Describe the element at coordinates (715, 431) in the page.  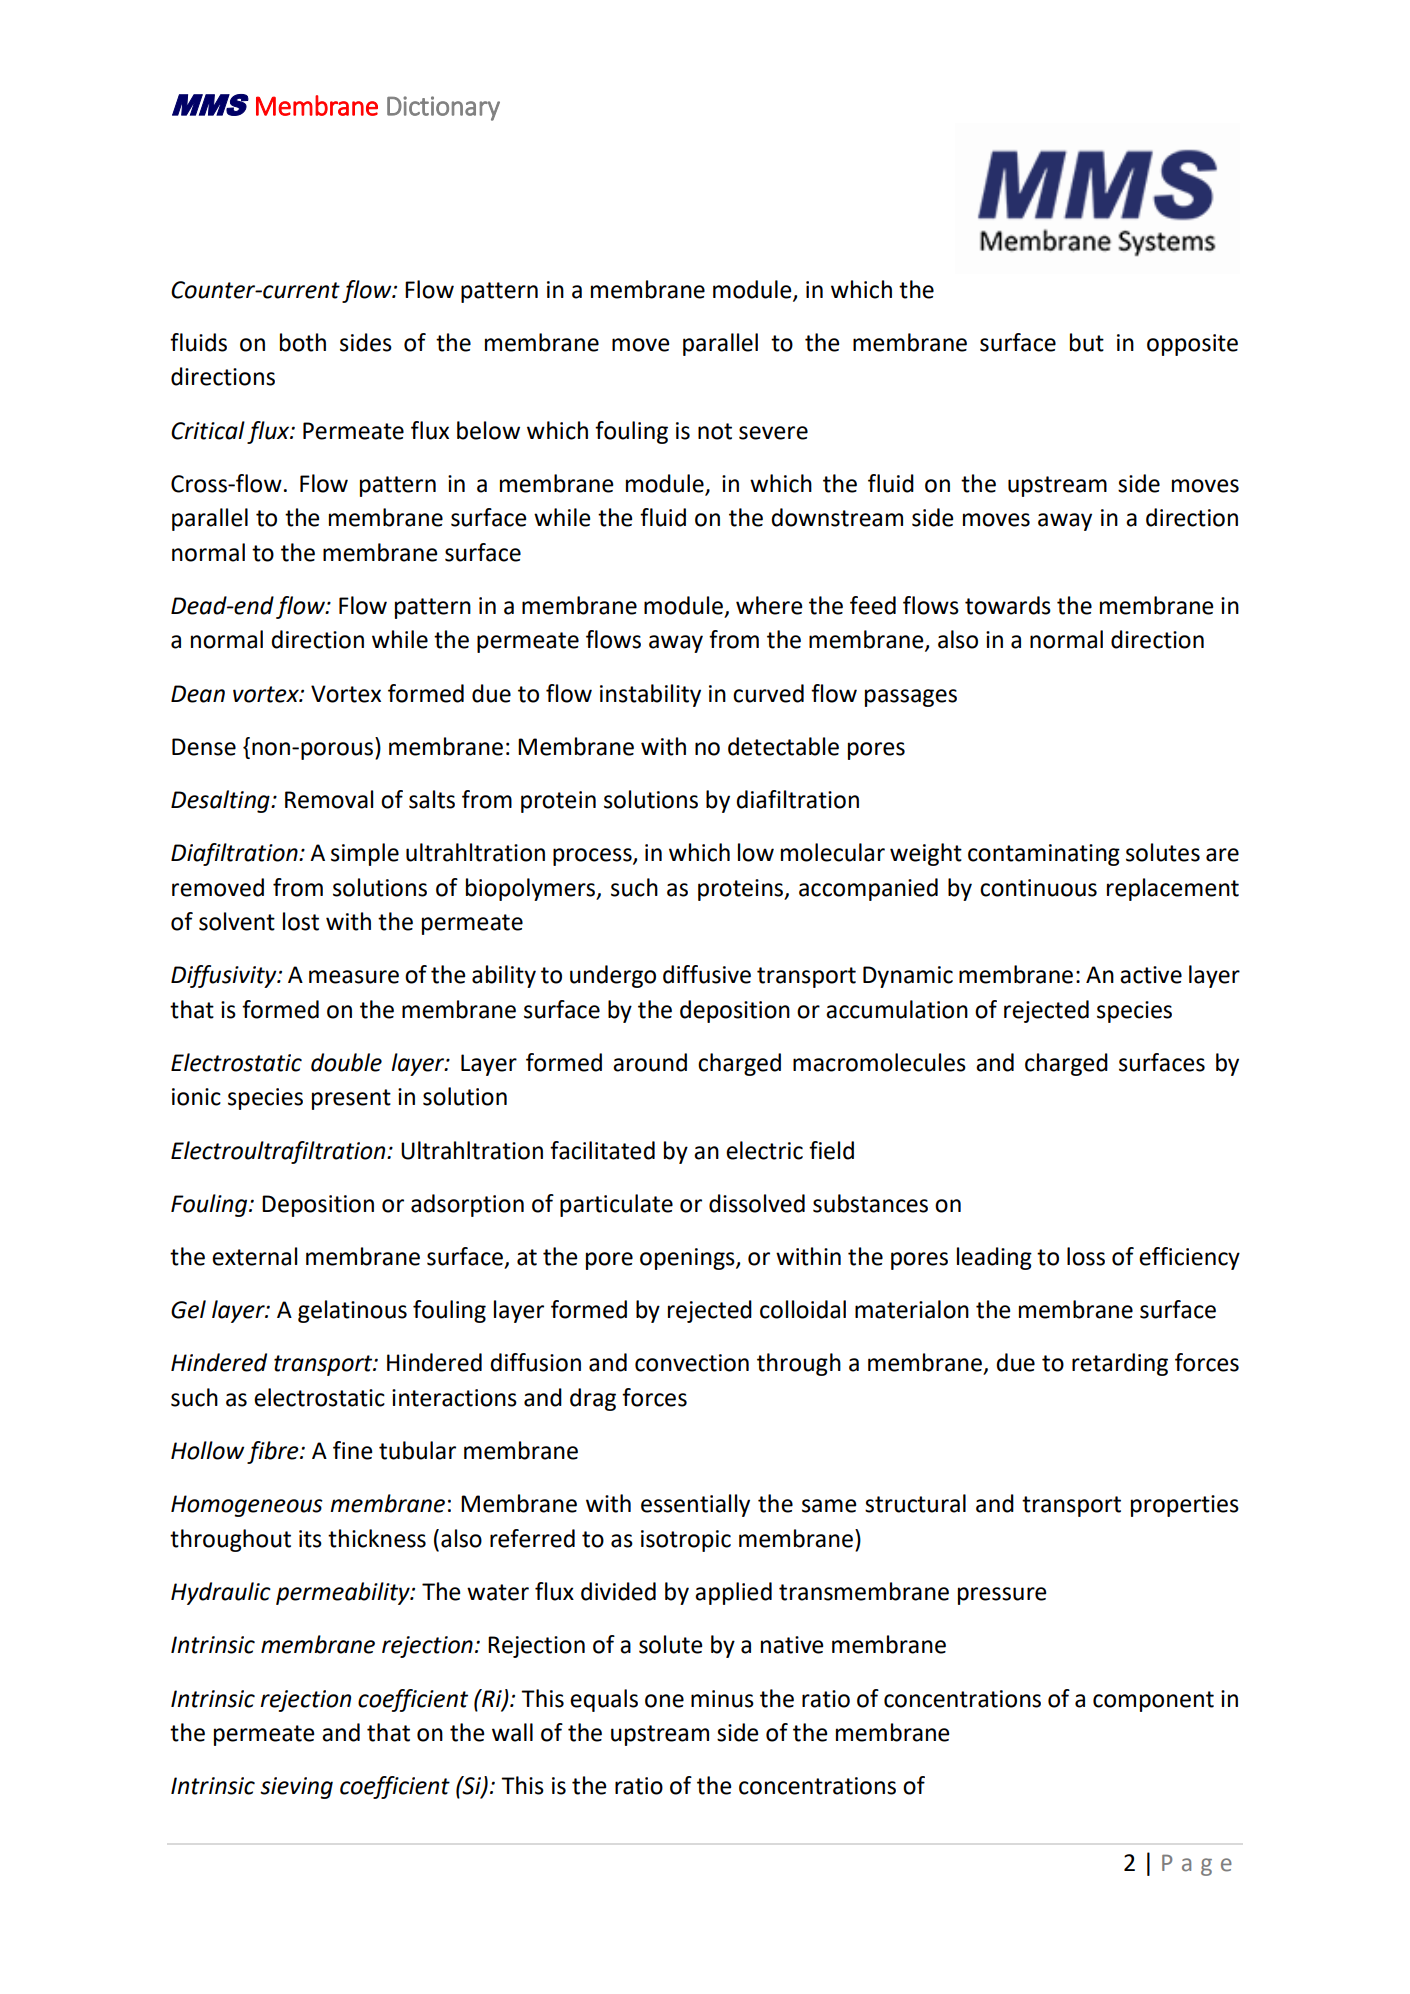
I see `not` at that location.
